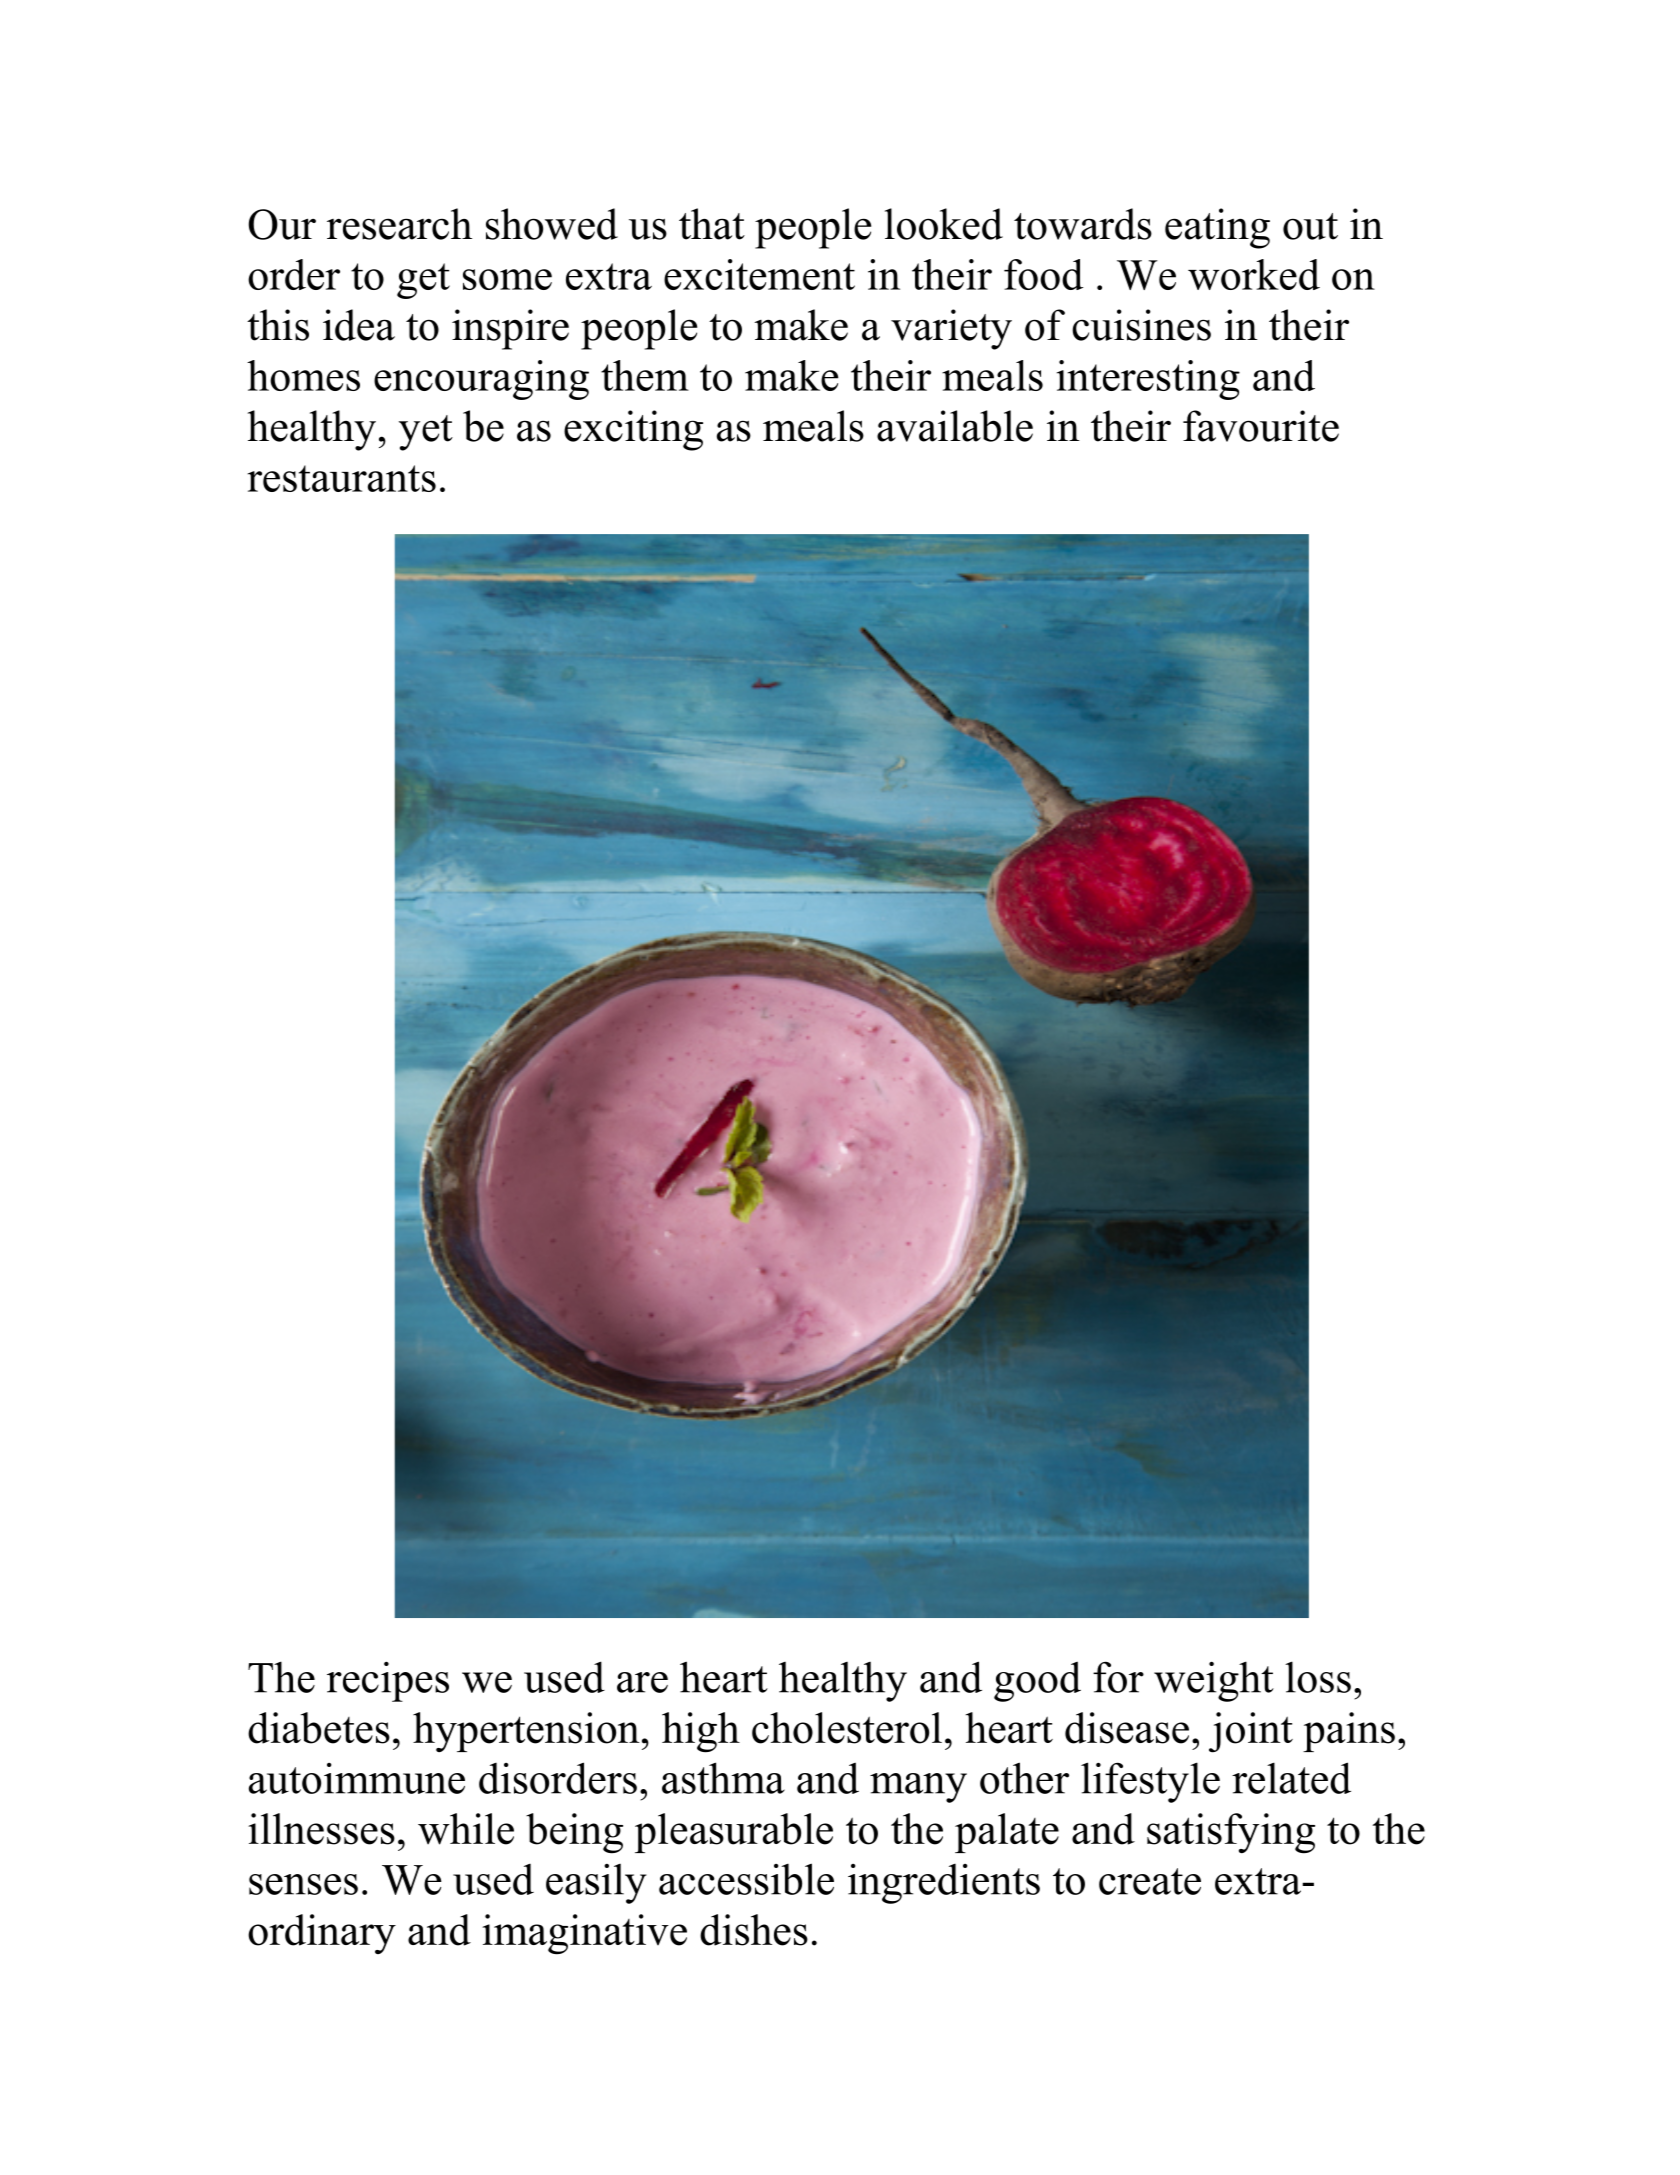 This image has height=2175, width=1680. What do you see at coordinates (1231, 1833) in the image?
I see `satisfying` at bounding box center [1231, 1833].
